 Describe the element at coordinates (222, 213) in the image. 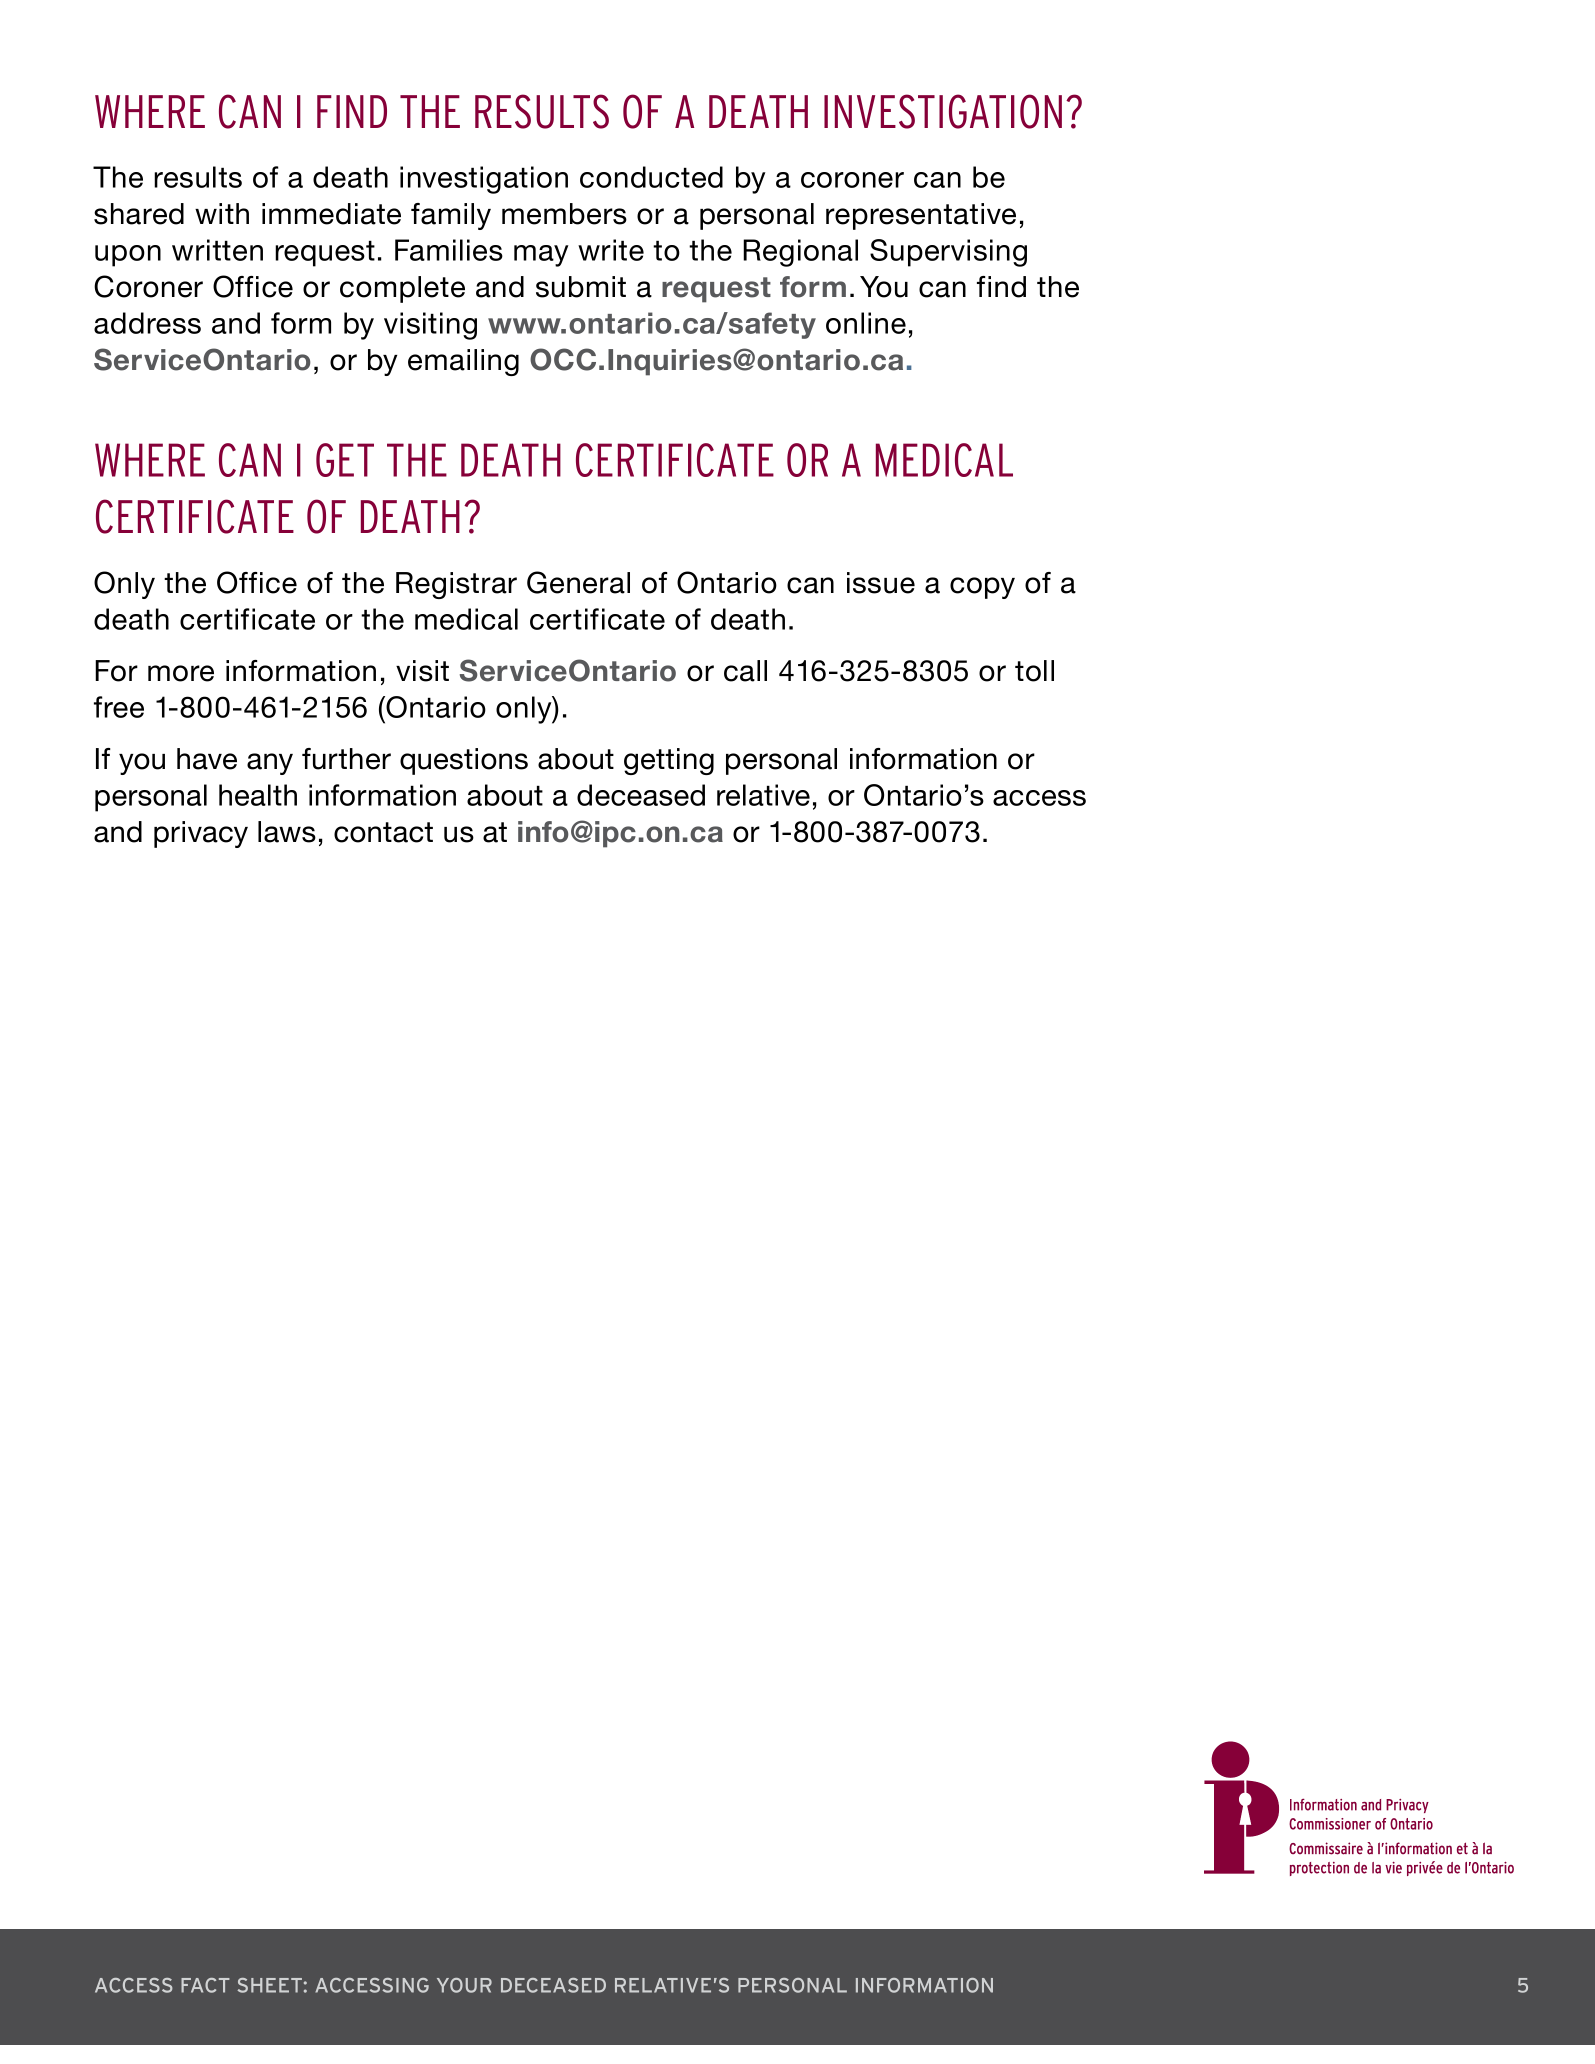

I see `with` at that location.
